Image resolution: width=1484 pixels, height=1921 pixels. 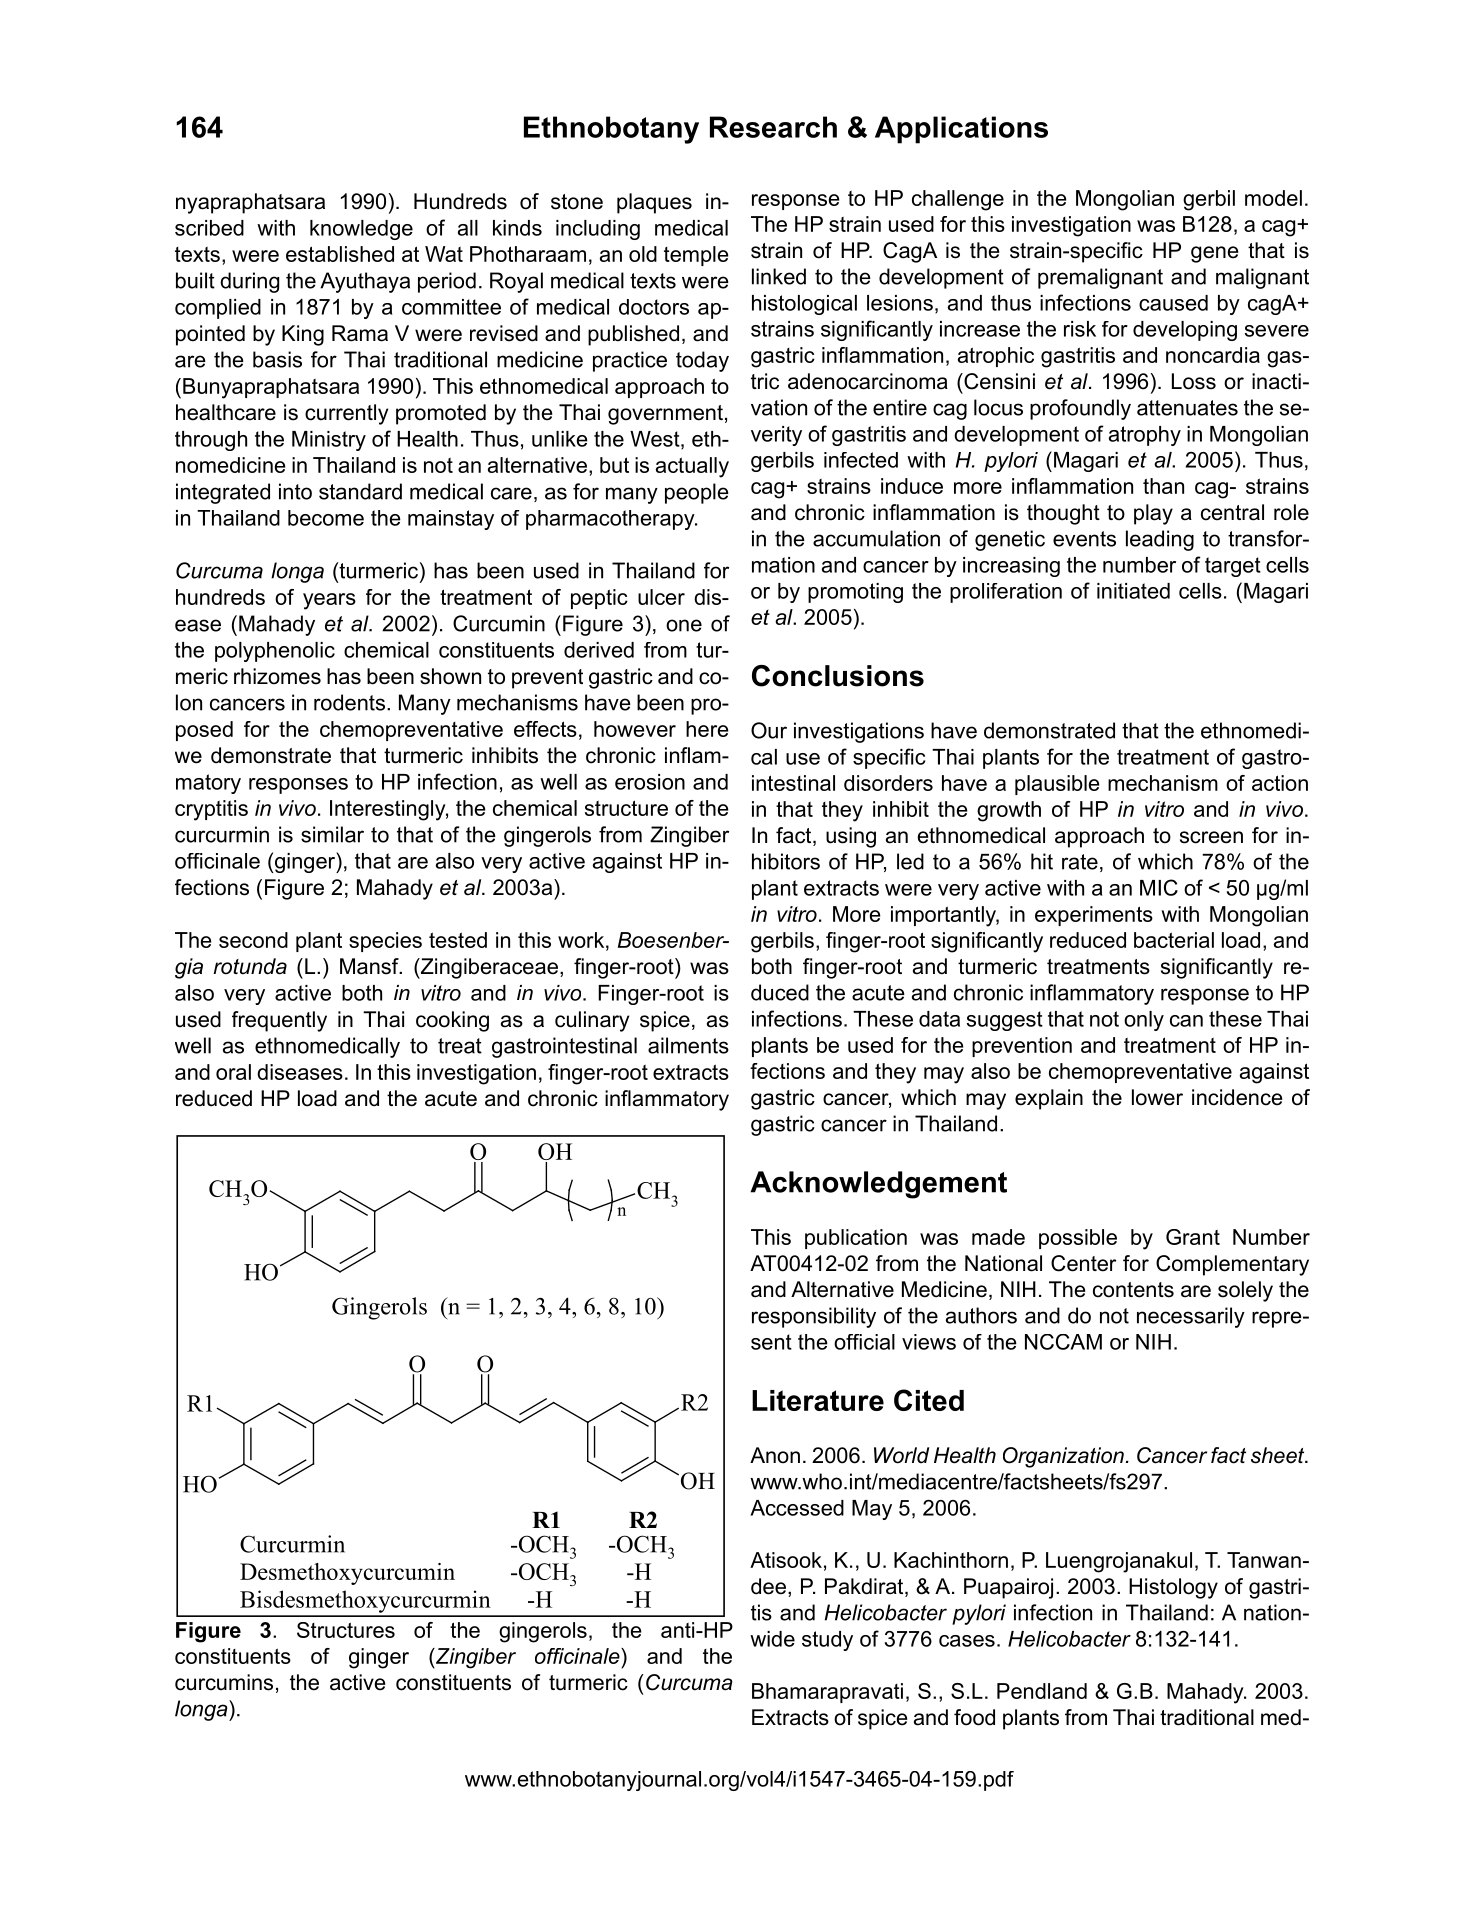 I want to click on publication, so click(x=856, y=1239).
